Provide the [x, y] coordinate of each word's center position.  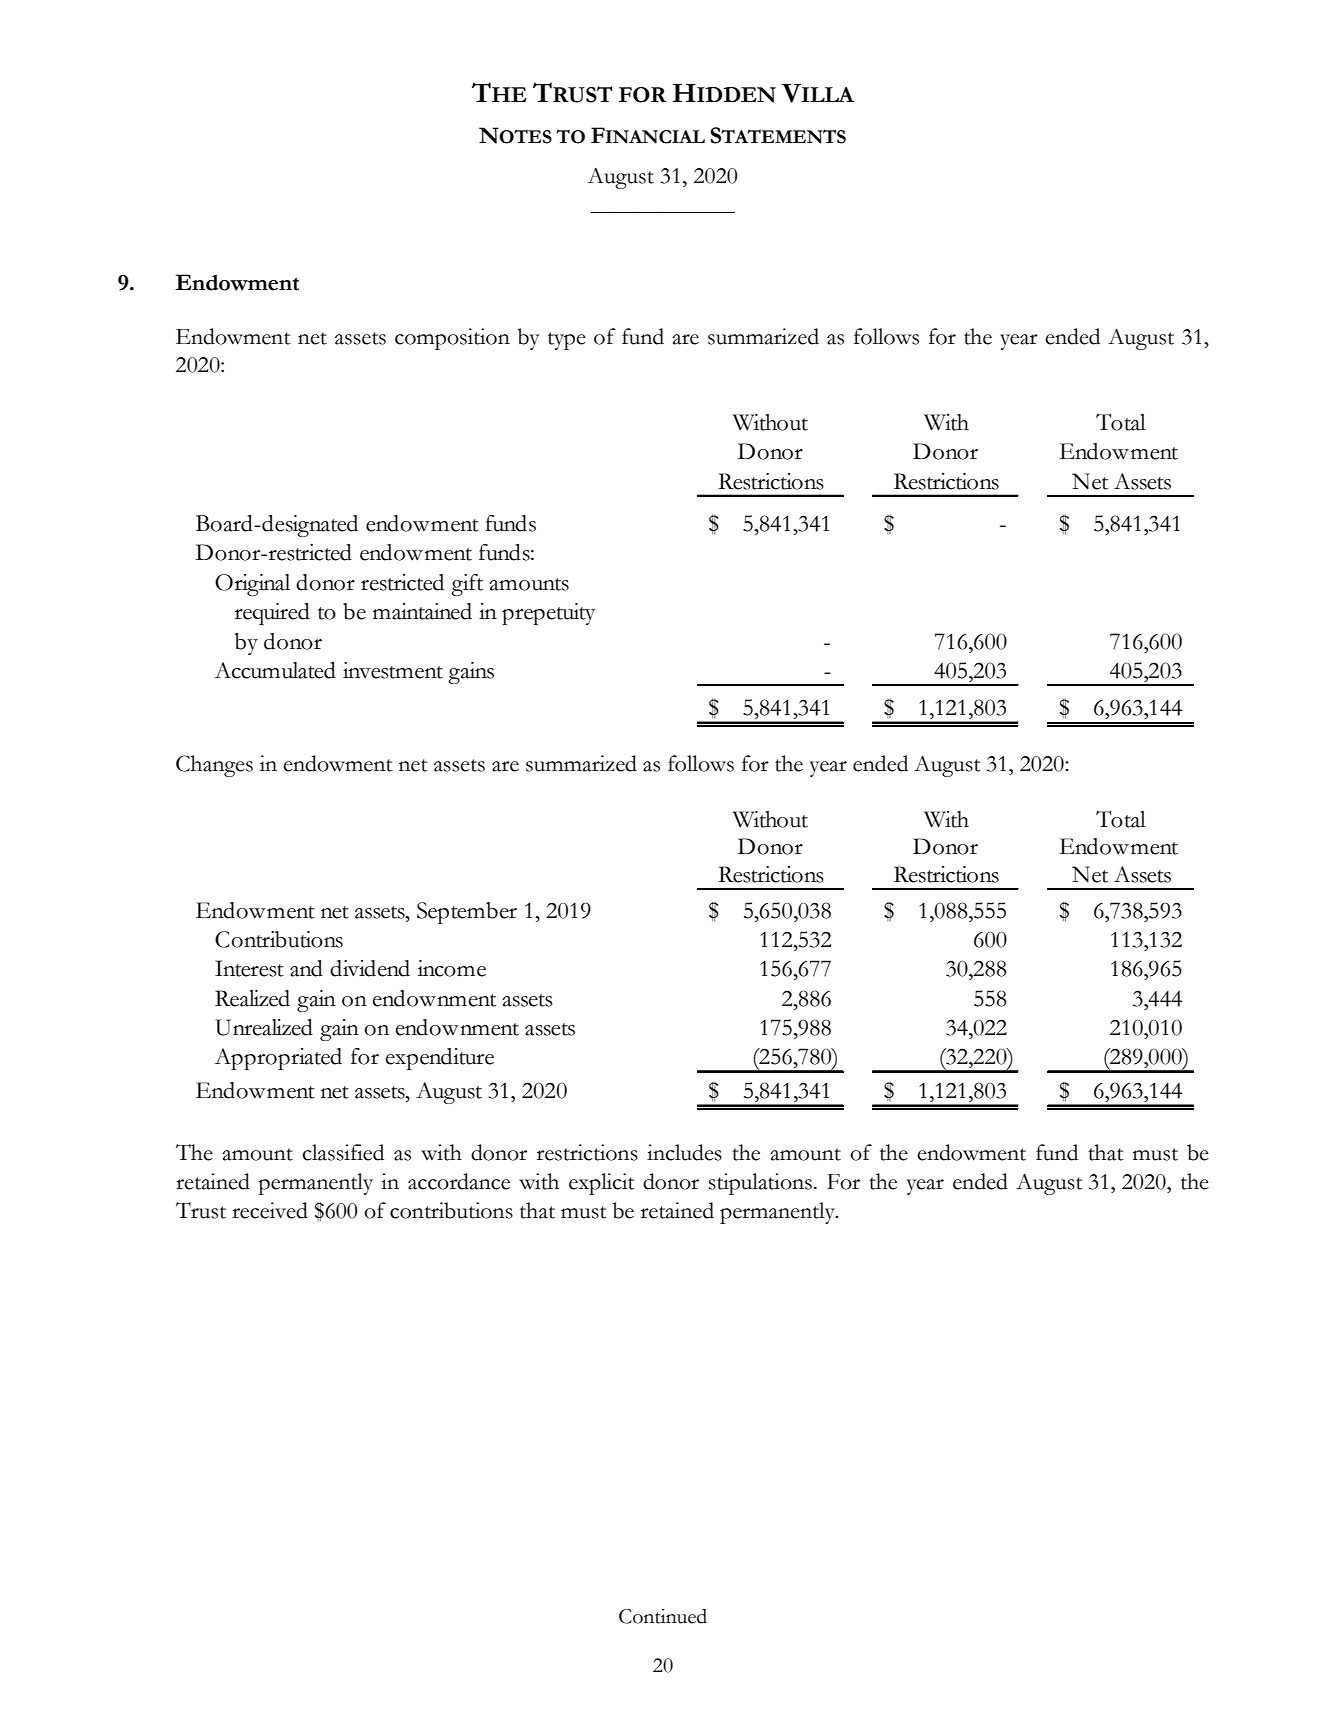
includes [684, 1152]
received [270, 1210]
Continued [663, 1616]
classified [343, 1152]
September [467, 913]
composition [452, 339]
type [567, 341]
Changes [214, 766]
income [452, 968]
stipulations [760, 1184]
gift [467, 585]
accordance [459, 1181]
